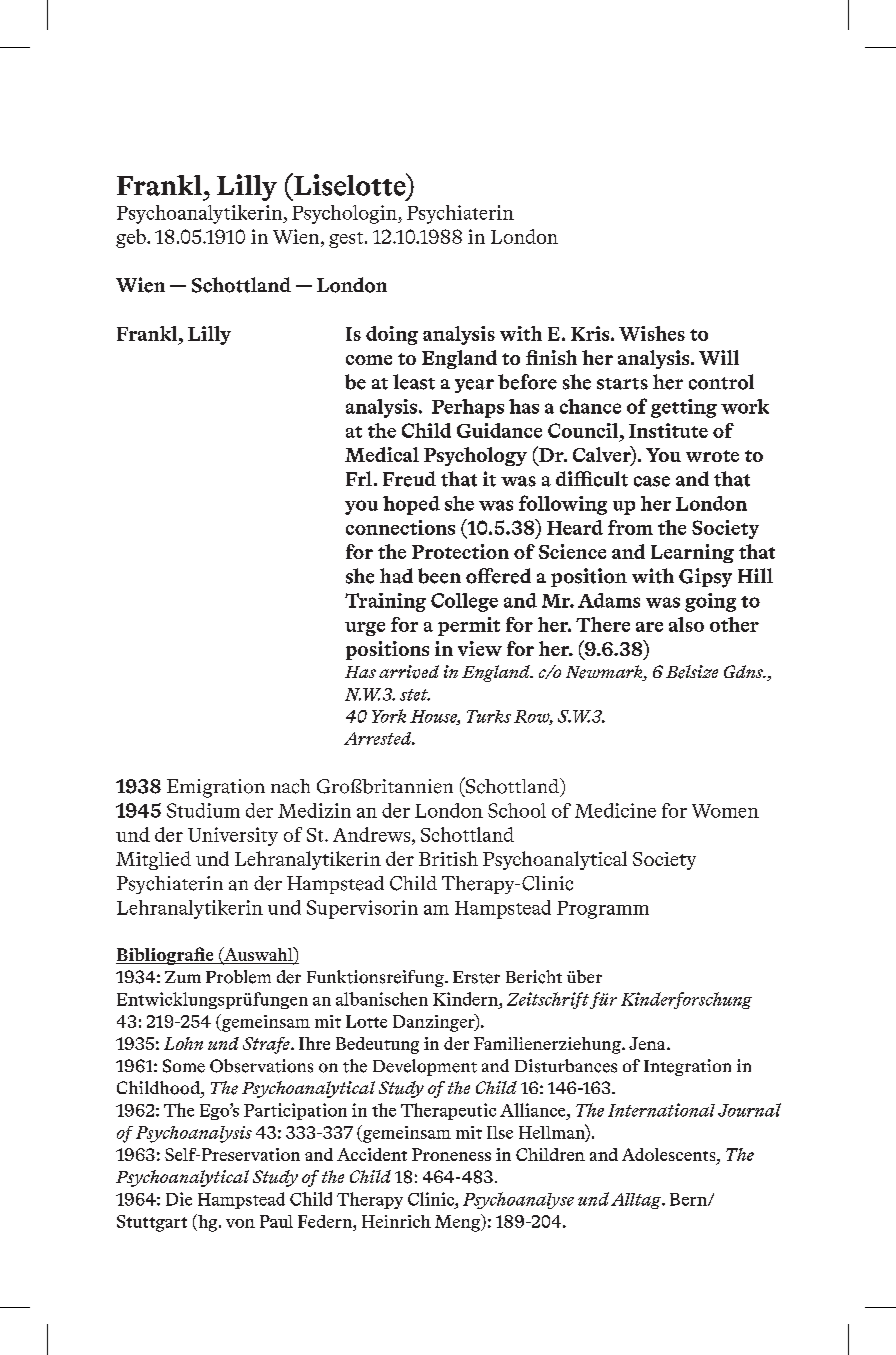 The width and height of the screenshot is (896, 1355). What do you see at coordinates (439, 576) in the screenshot?
I see `been` at bounding box center [439, 576].
